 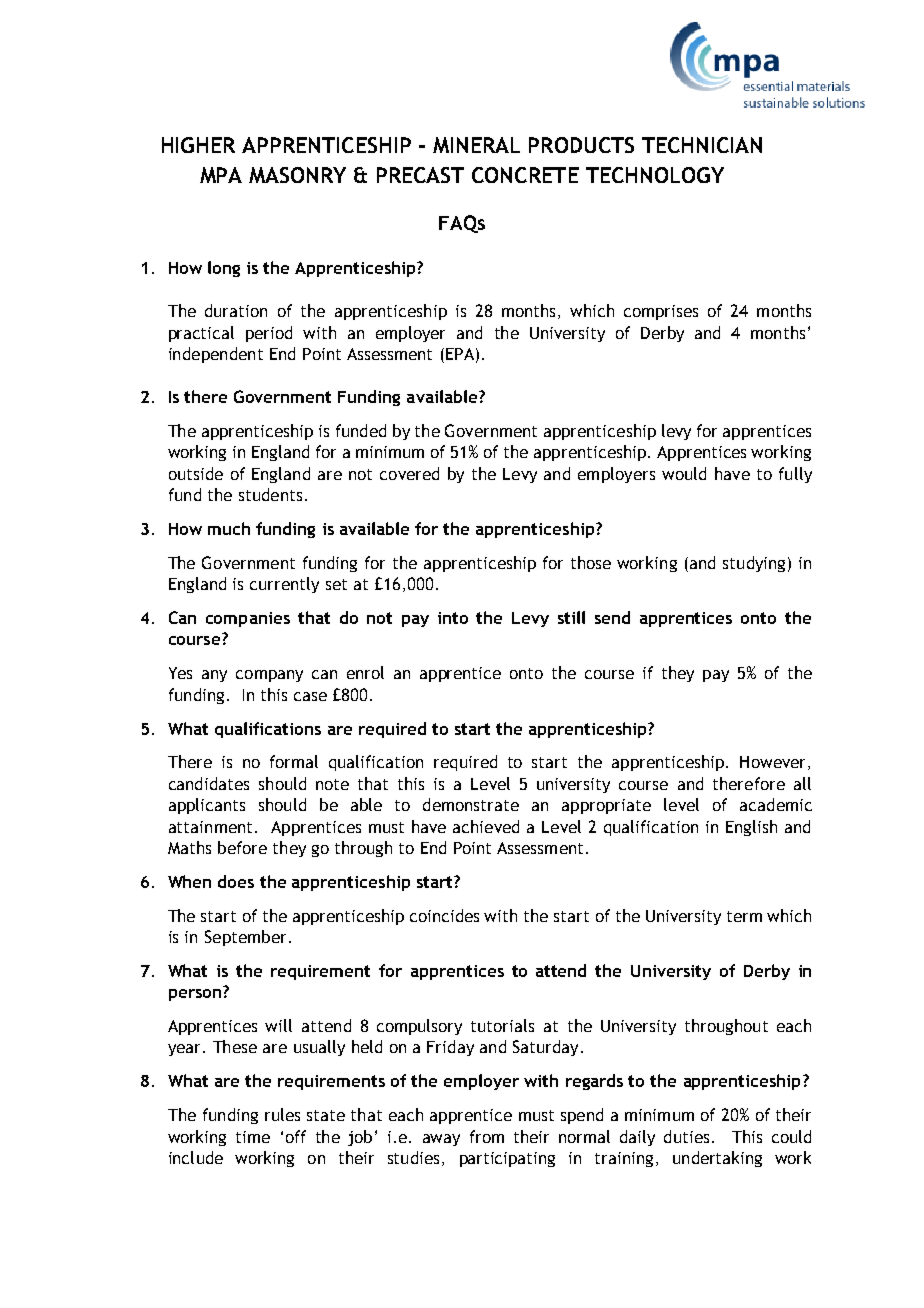 What do you see at coordinates (487, 1136) in the screenshot?
I see `from` at bounding box center [487, 1136].
